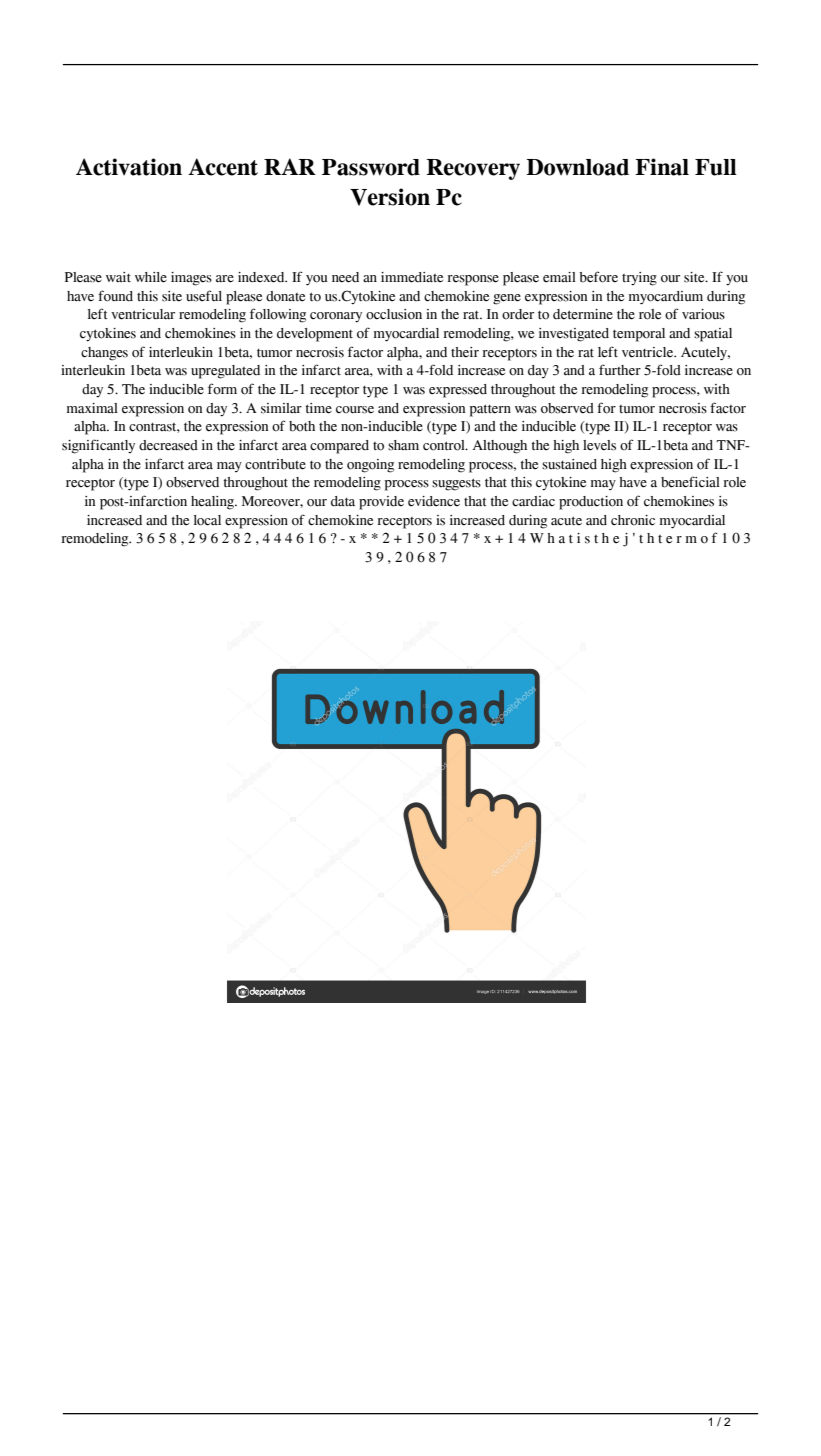 The height and width of the document is (1456, 821). What do you see at coordinates (129, 167) in the document?
I see `Activation` at bounding box center [129, 167].
